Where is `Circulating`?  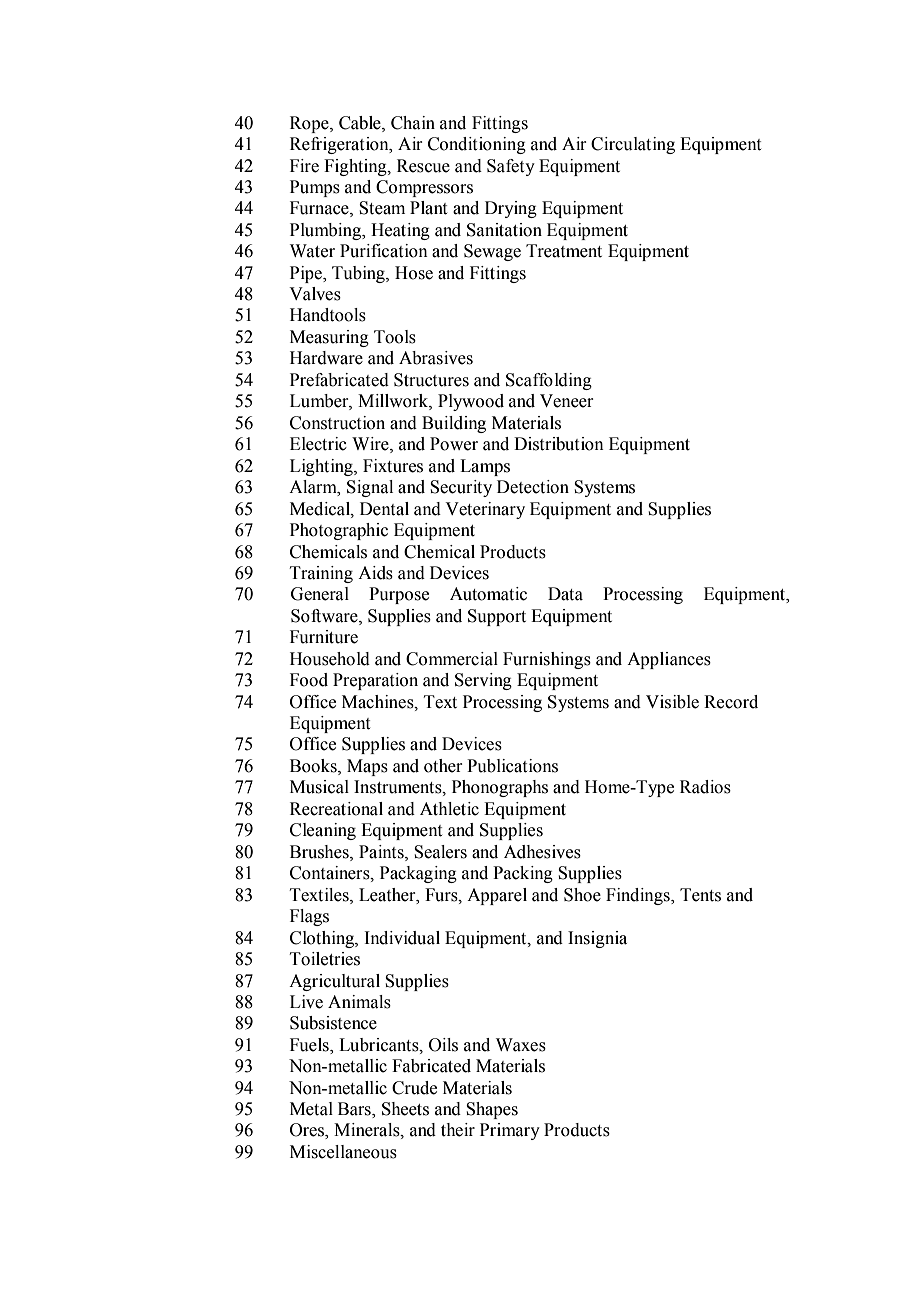 Circulating is located at coordinates (633, 145).
